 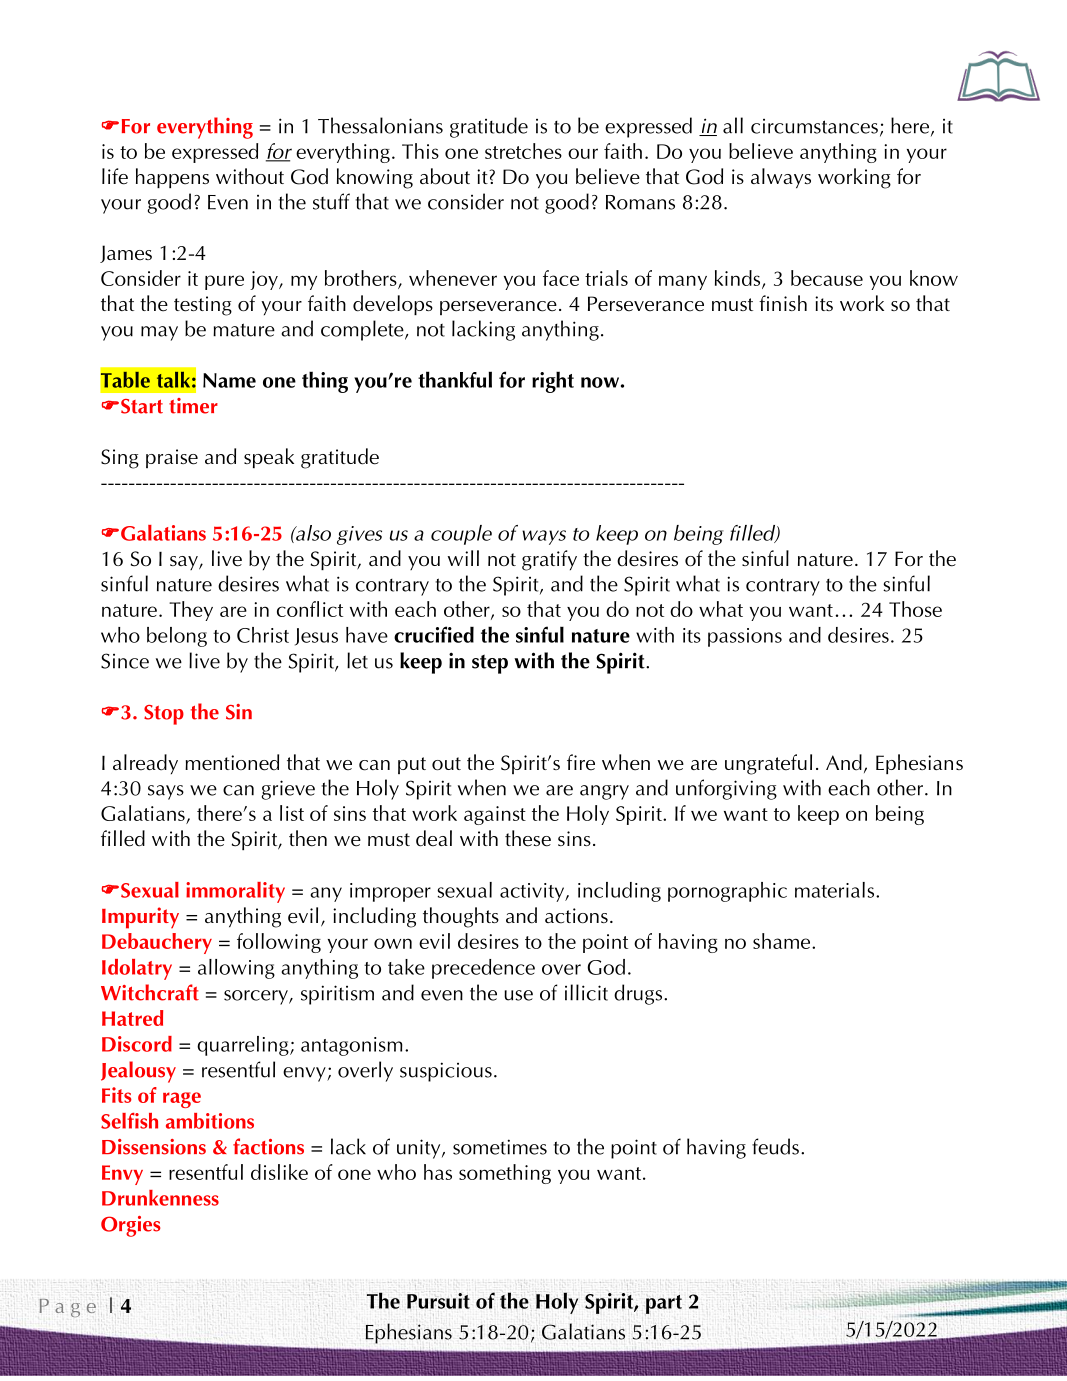 What do you see at coordinates (490, 664) in the screenshot?
I see `step` at bounding box center [490, 664].
